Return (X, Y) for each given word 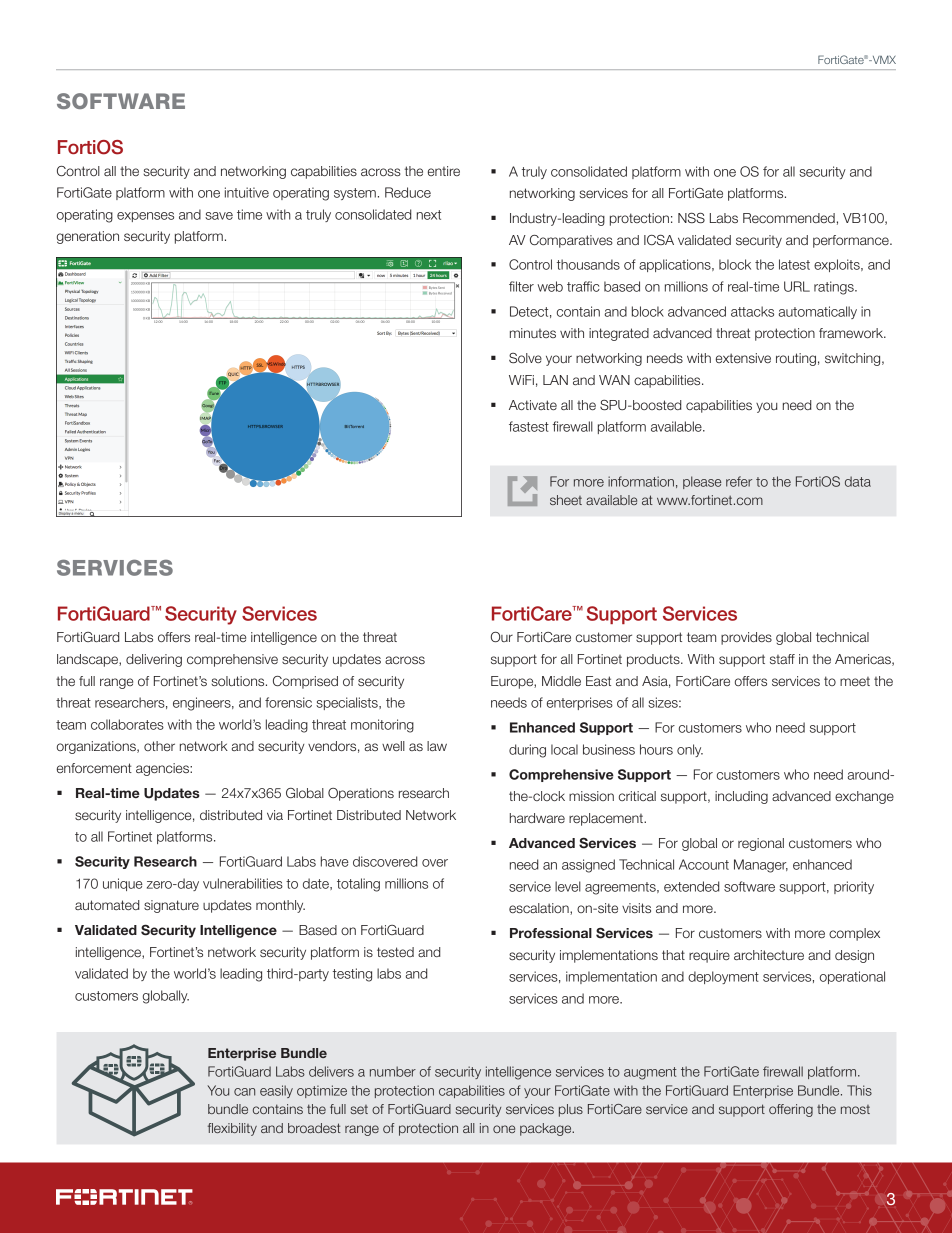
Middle (561, 681)
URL (797, 286)
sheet (566, 500)
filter (521, 286)
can (244, 1092)
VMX (883, 59)
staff (782, 659)
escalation (540, 909)
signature (171, 906)
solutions (239, 681)
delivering (154, 660)
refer (739, 481)
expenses (145, 217)
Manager (761, 866)
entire (444, 171)
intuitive (247, 192)
